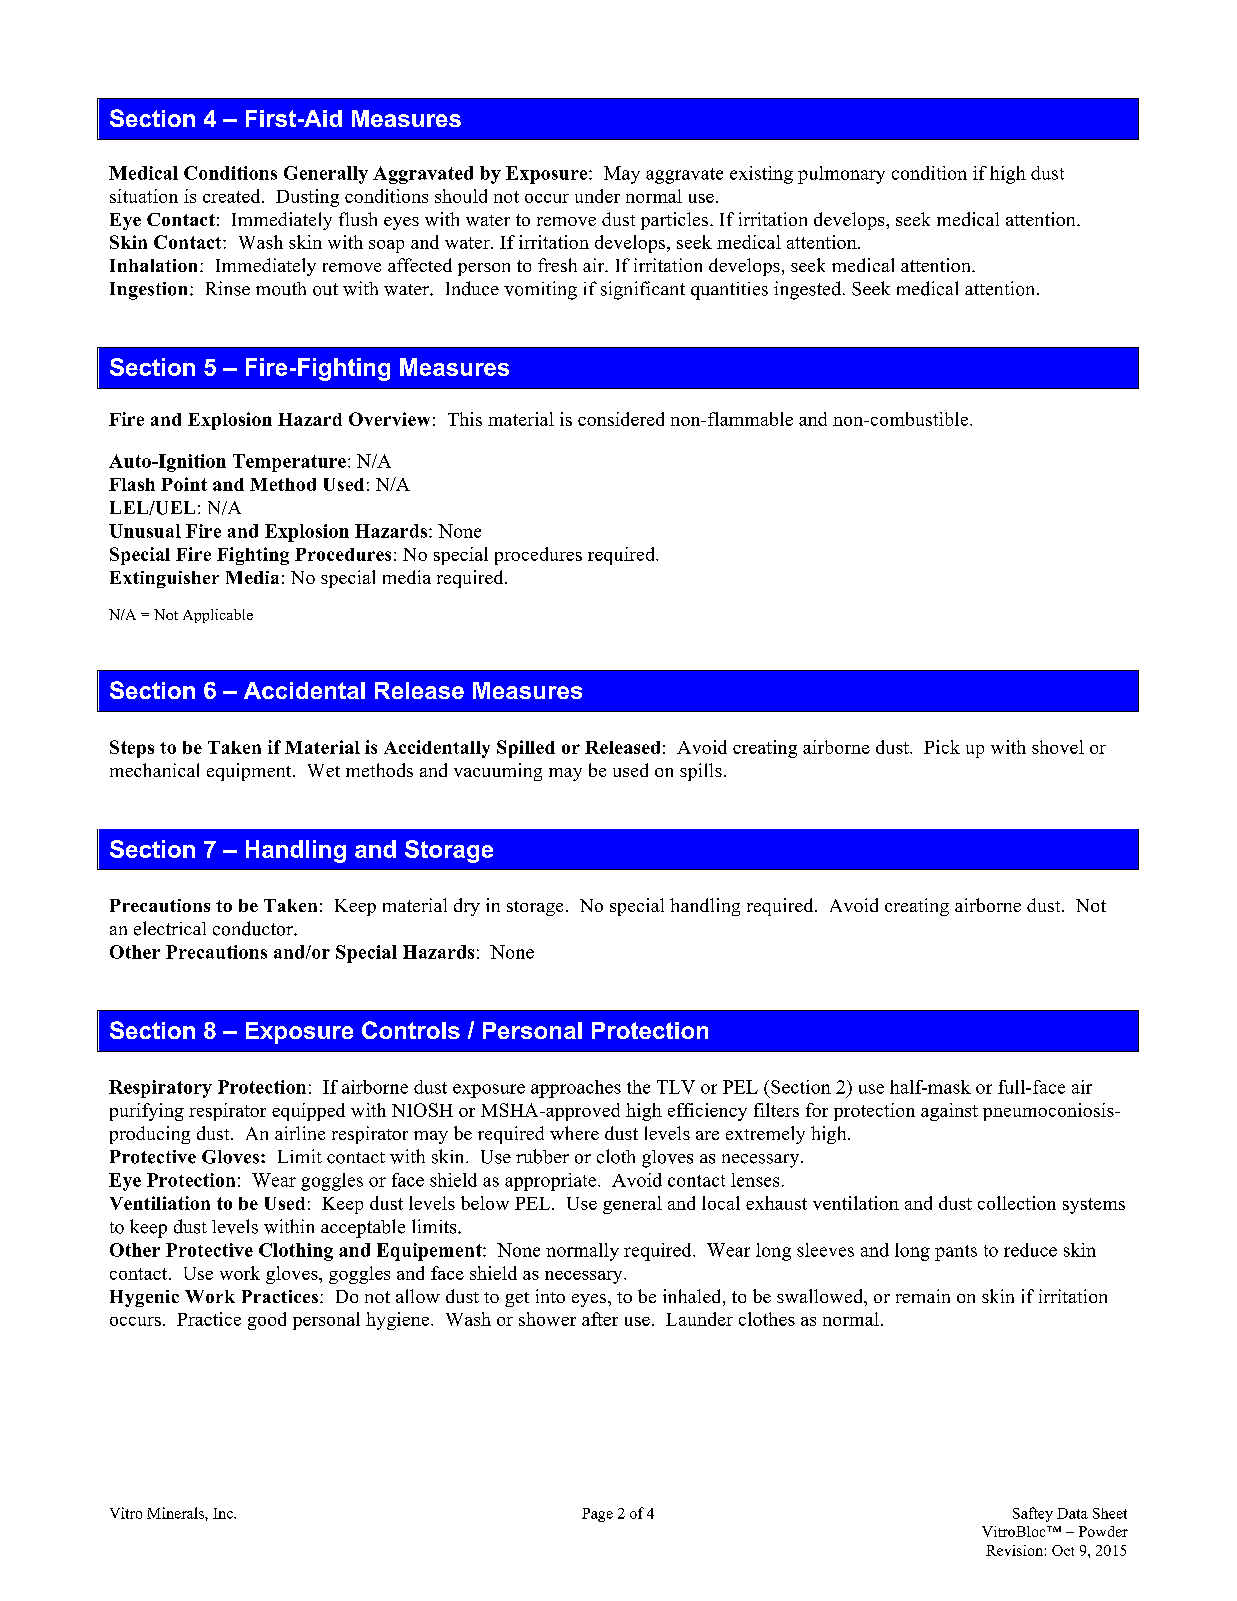  Describe the element at coordinates (841, 175) in the document. I see `pulmonary` at that location.
